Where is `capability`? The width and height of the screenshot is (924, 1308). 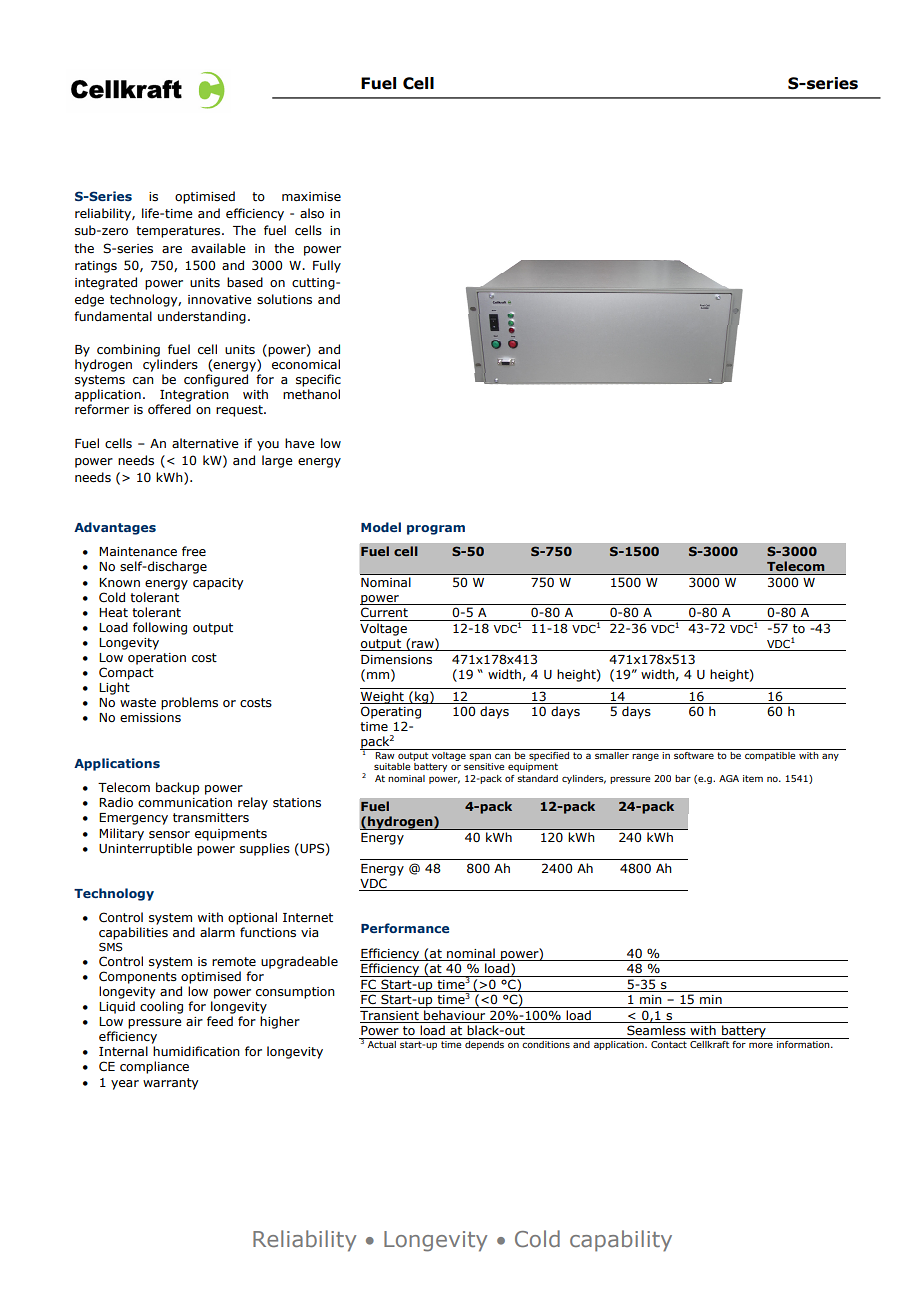 capability is located at coordinates (621, 1241).
